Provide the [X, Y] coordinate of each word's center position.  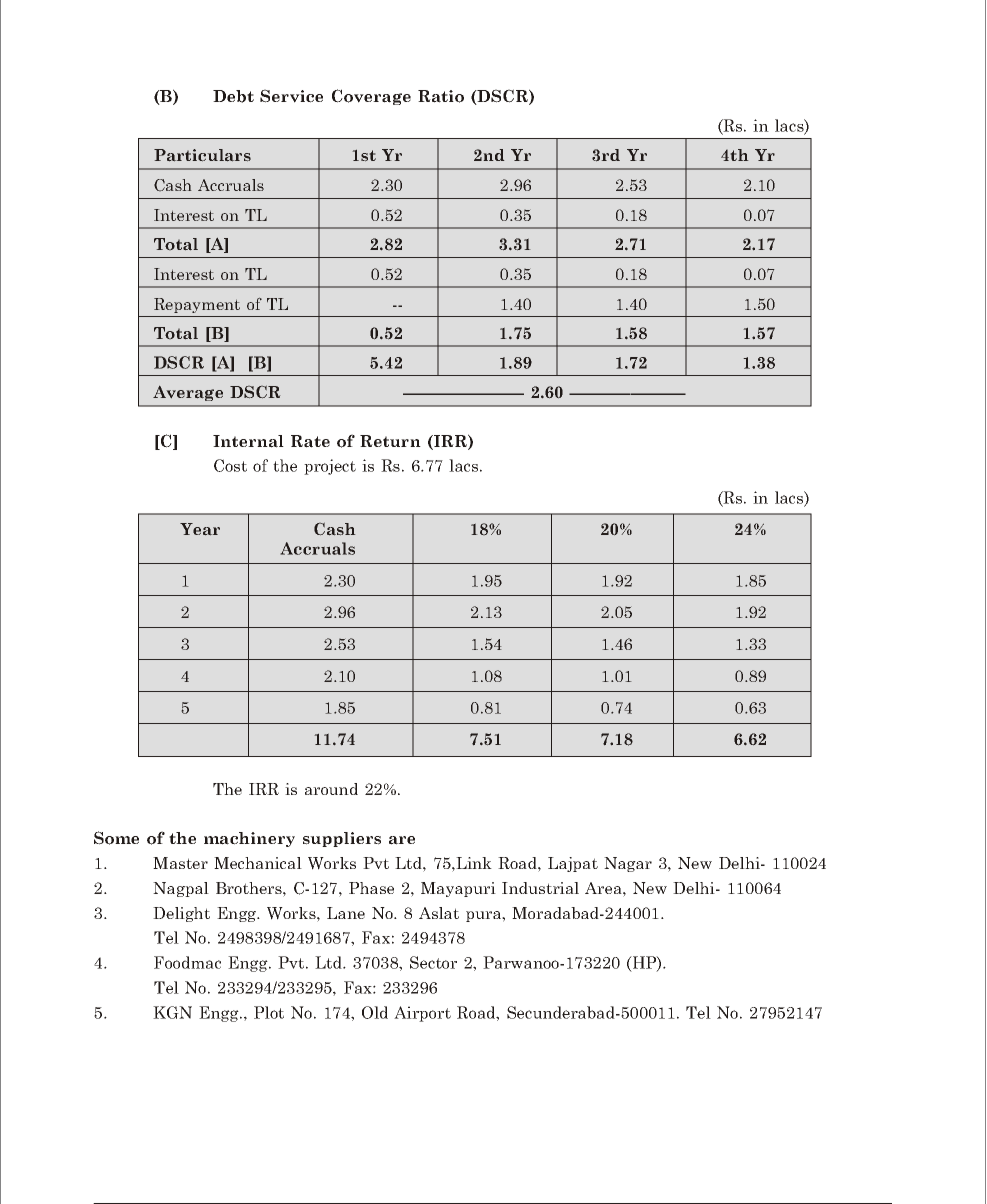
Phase [371, 888]
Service [291, 96]
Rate [310, 441]
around [331, 789]
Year [200, 529]
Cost [230, 465]
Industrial [540, 888]
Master [180, 863]
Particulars [202, 155]
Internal [248, 441]
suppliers [342, 839]
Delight [181, 914]
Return [390, 441]
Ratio [441, 96]
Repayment [197, 305]
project [330, 467]
